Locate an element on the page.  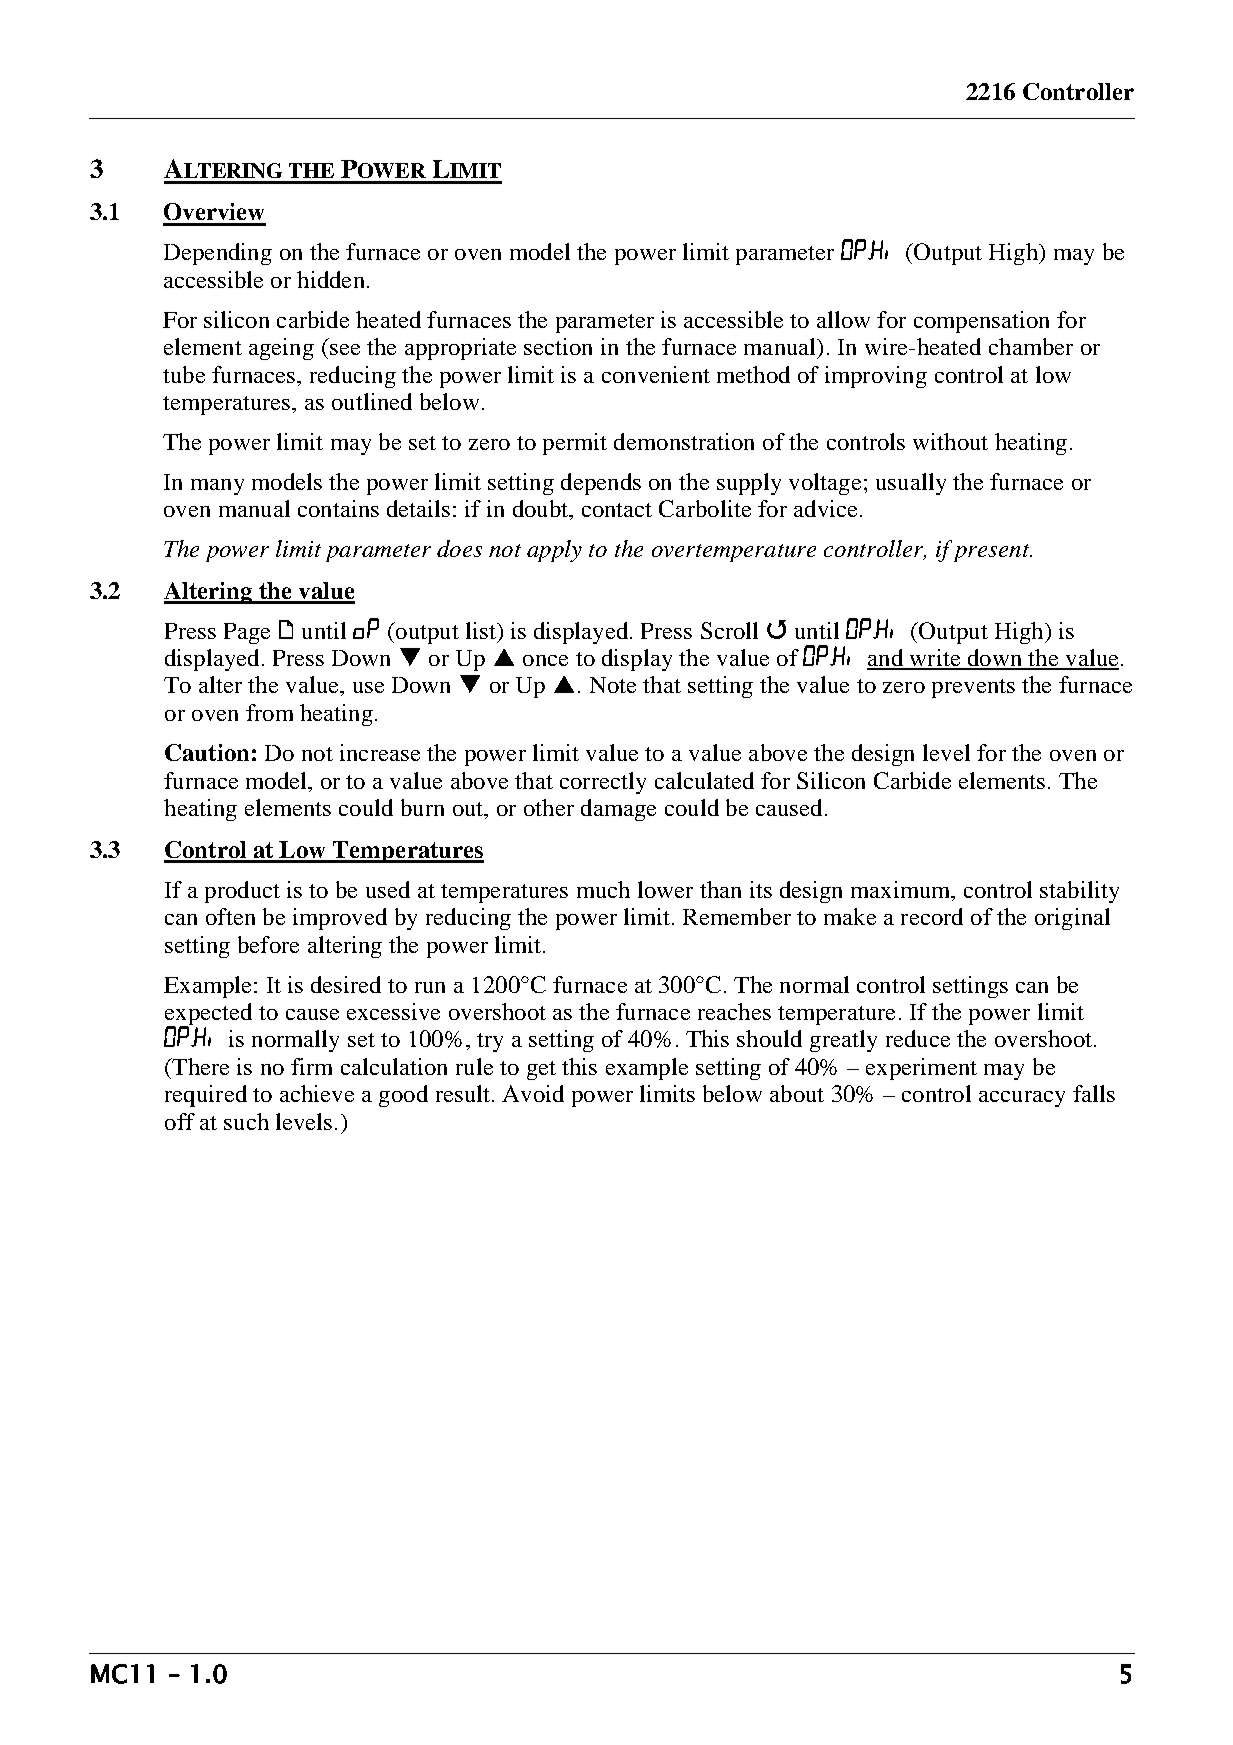
damage is located at coordinates (618, 810).
